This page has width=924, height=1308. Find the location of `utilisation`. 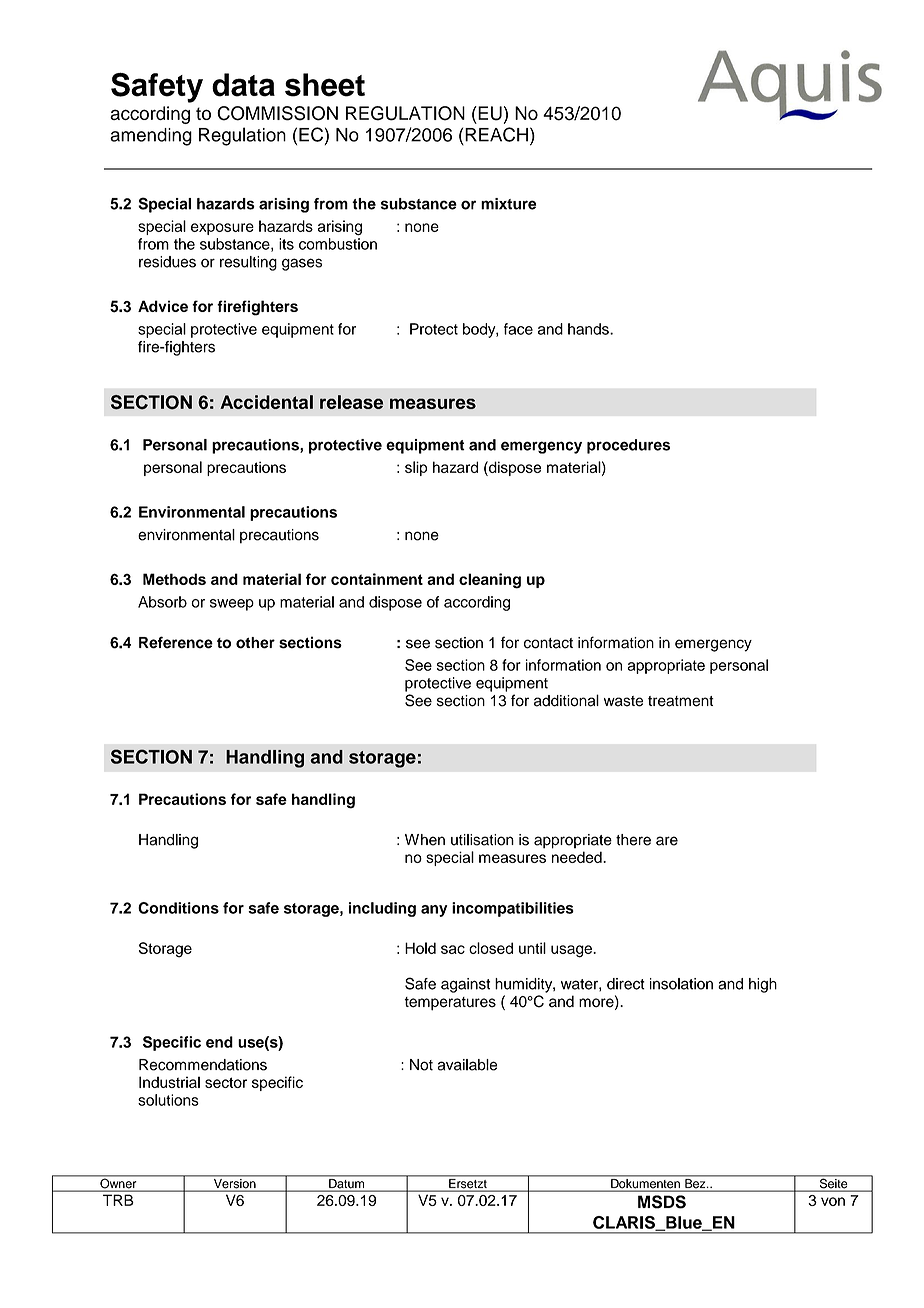

utilisation is located at coordinates (482, 840).
